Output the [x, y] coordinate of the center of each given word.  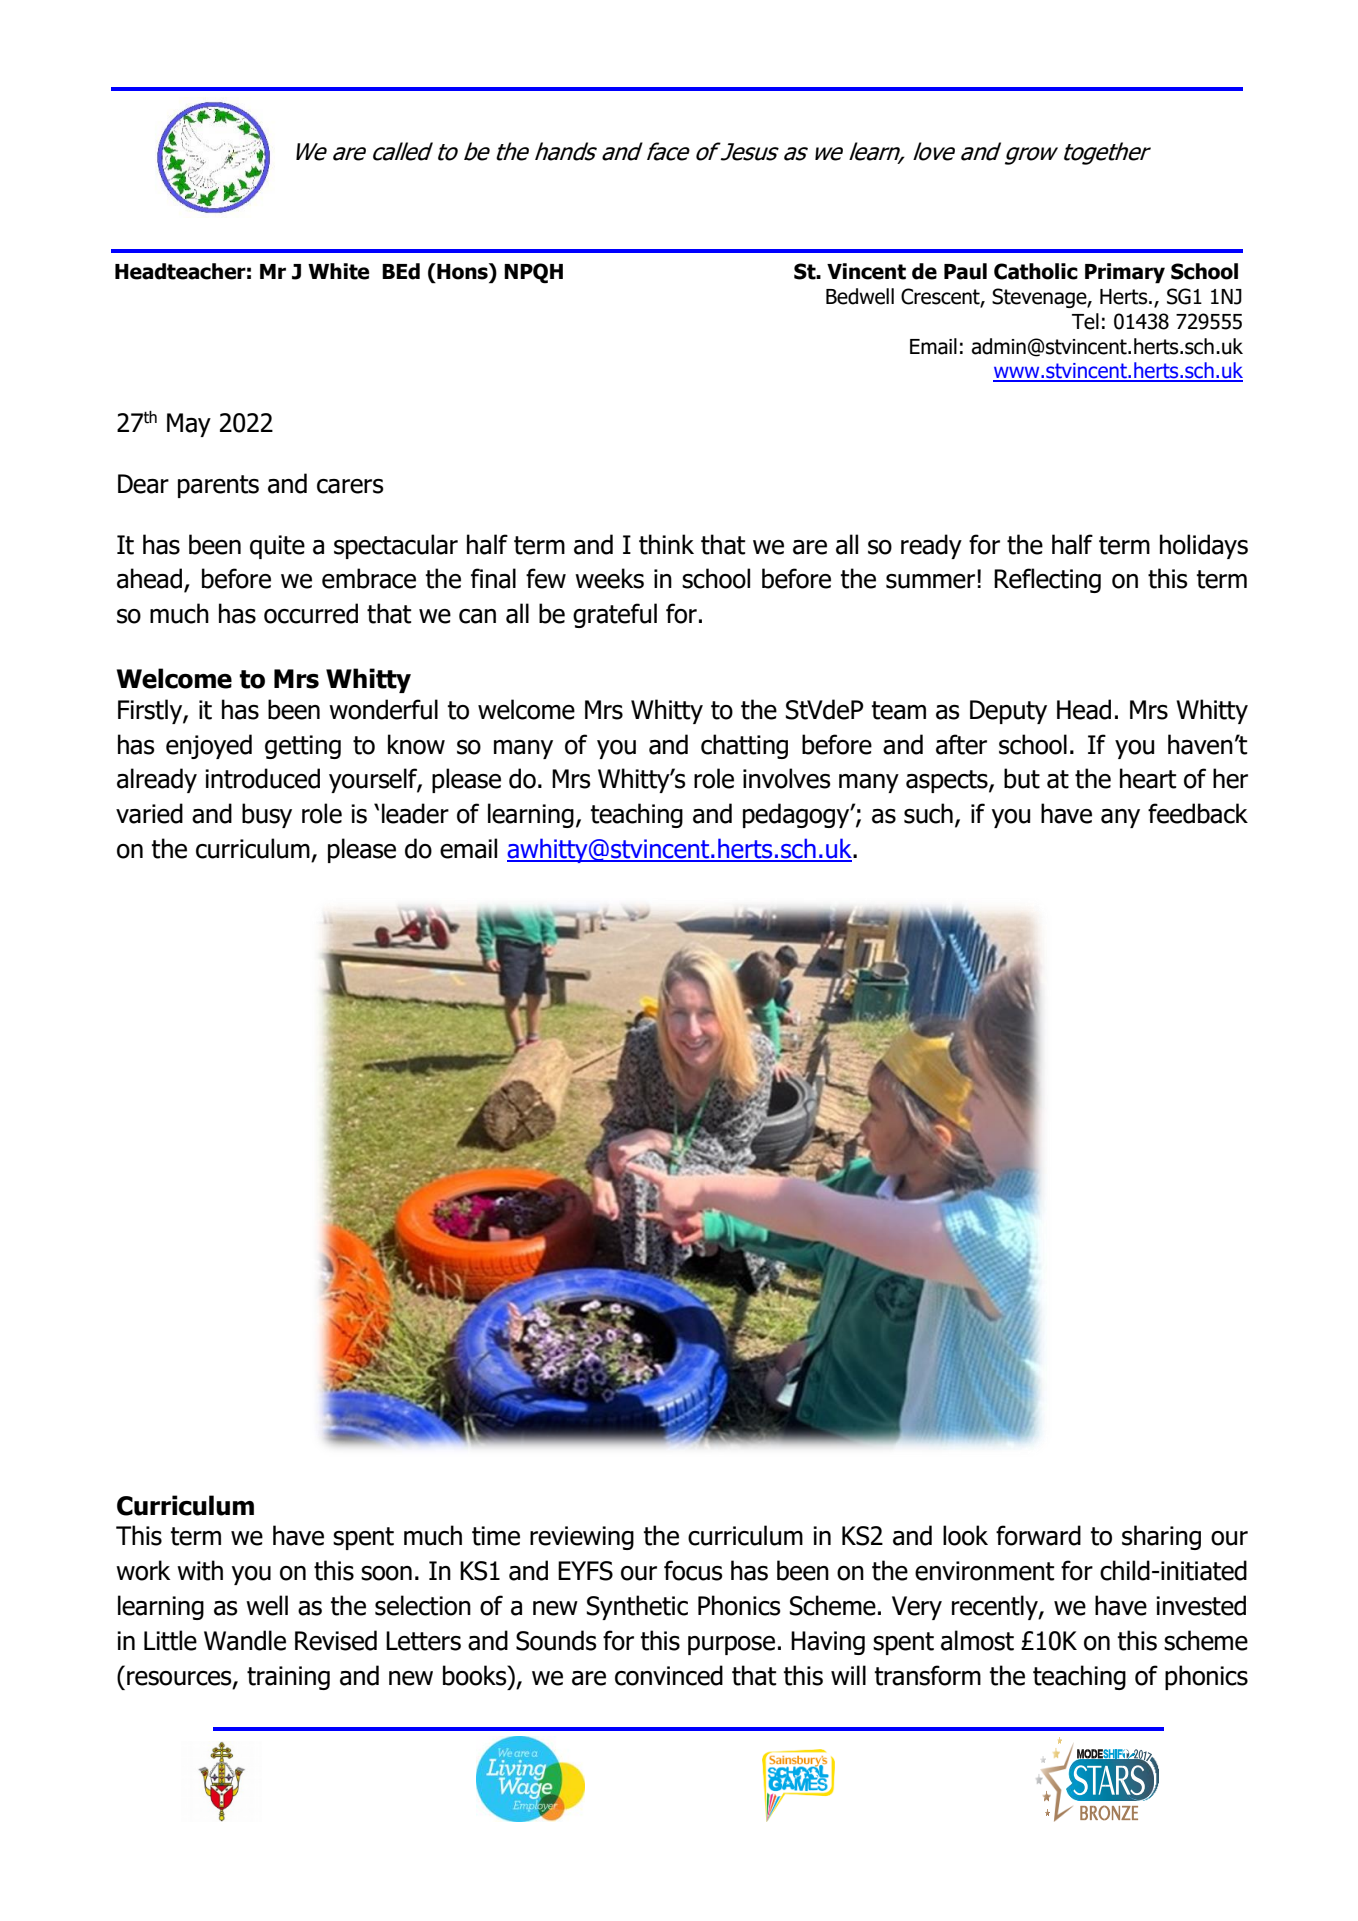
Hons [462, 271]
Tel [1085, 321]
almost [977, 1640]
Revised [336, 1640]
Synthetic [637, 1607]
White [339, 271]
